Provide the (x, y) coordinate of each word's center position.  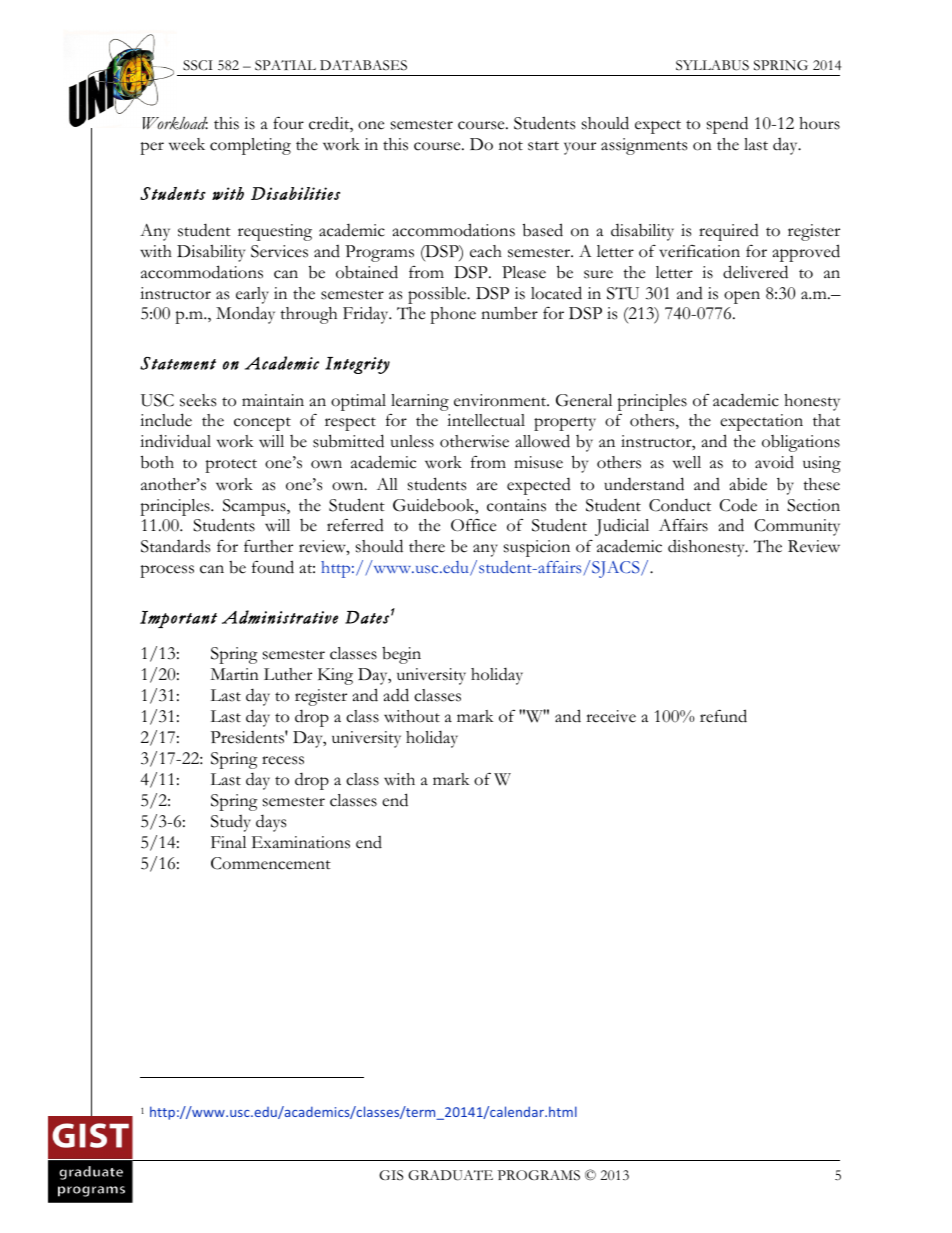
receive (611, 716)
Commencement (271, 863)
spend (727, 125)
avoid (774, 462)
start (543, 146)
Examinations (301, 842)
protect (231, 466)
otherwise (474, 441)
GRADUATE (450, 1175)
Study (231, 823)
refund (723, 716)
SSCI (198, 65)
